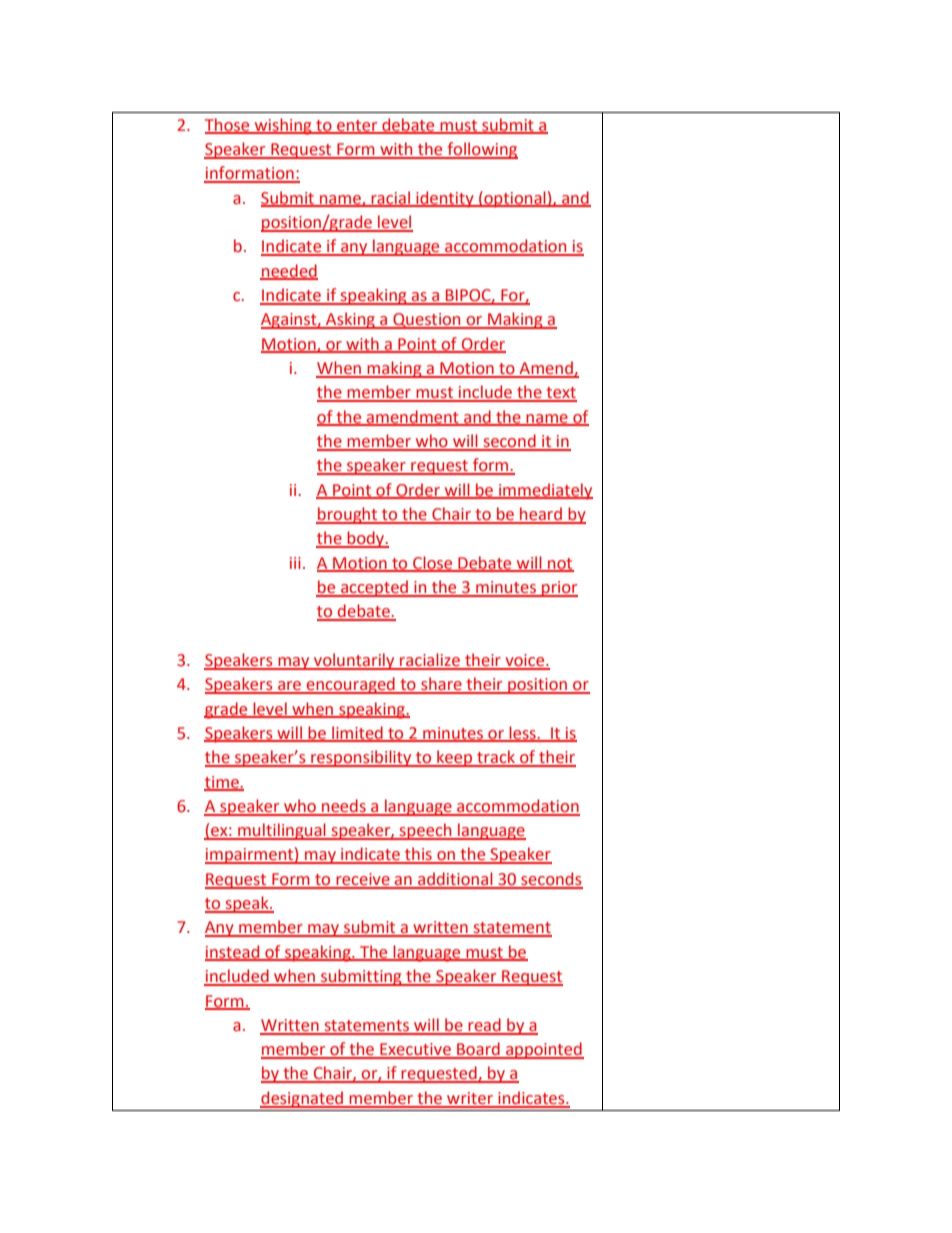 The width and height of the screenshot is (952, 1233). I want to click on enter, so click(357, 126).
